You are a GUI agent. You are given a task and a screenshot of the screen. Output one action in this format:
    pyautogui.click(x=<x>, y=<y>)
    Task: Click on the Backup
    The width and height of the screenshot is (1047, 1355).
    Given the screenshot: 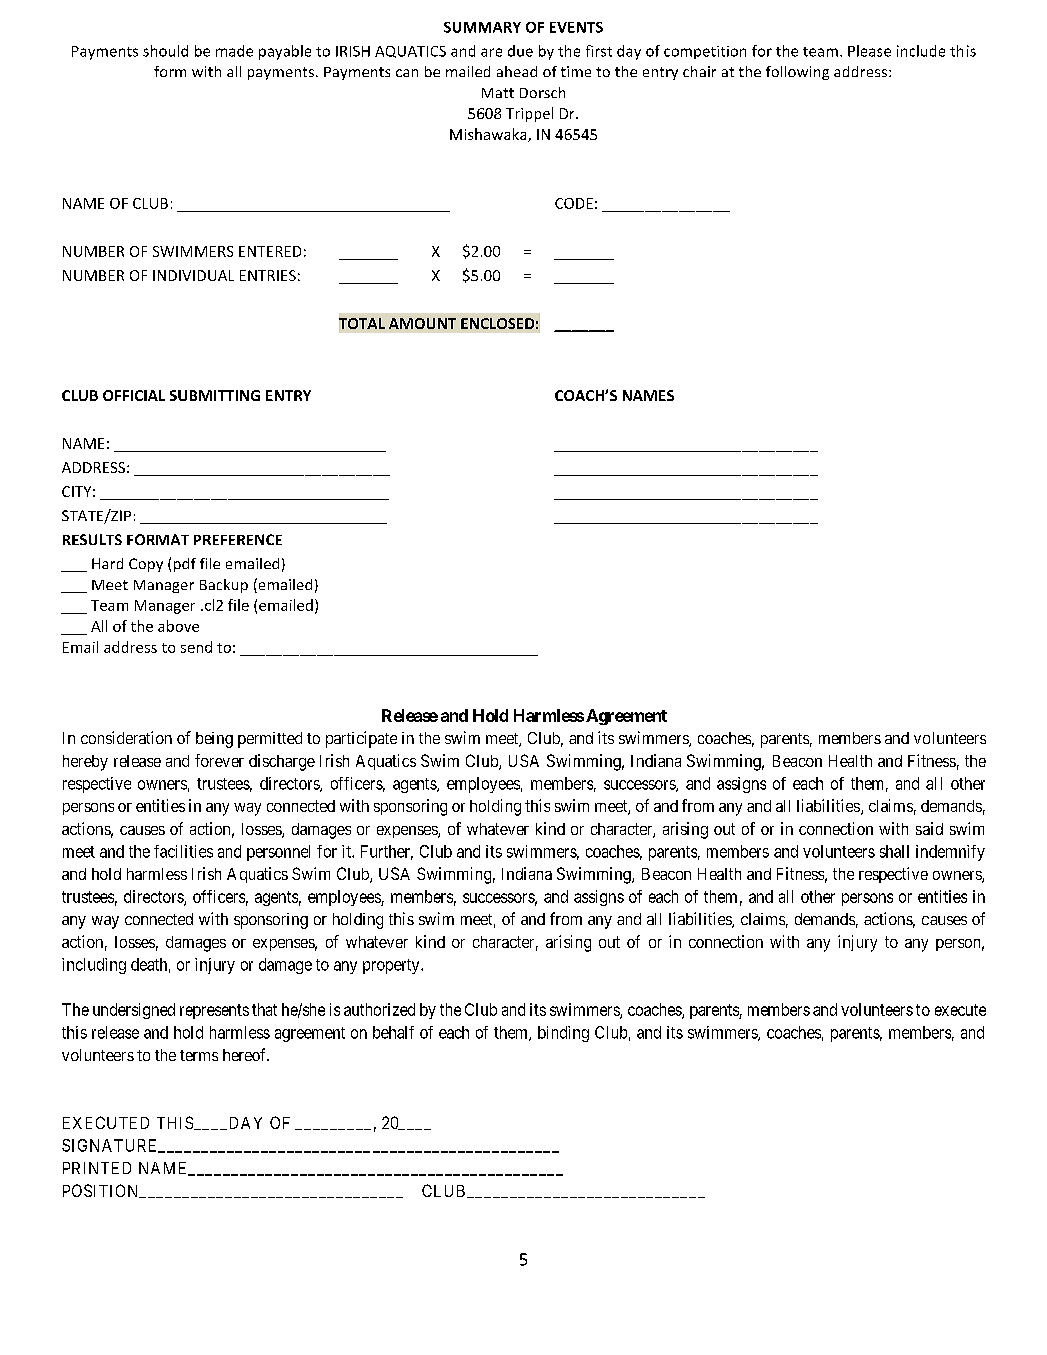 What is the action you would take?
    pyautogui.click(x=224, y=586)
